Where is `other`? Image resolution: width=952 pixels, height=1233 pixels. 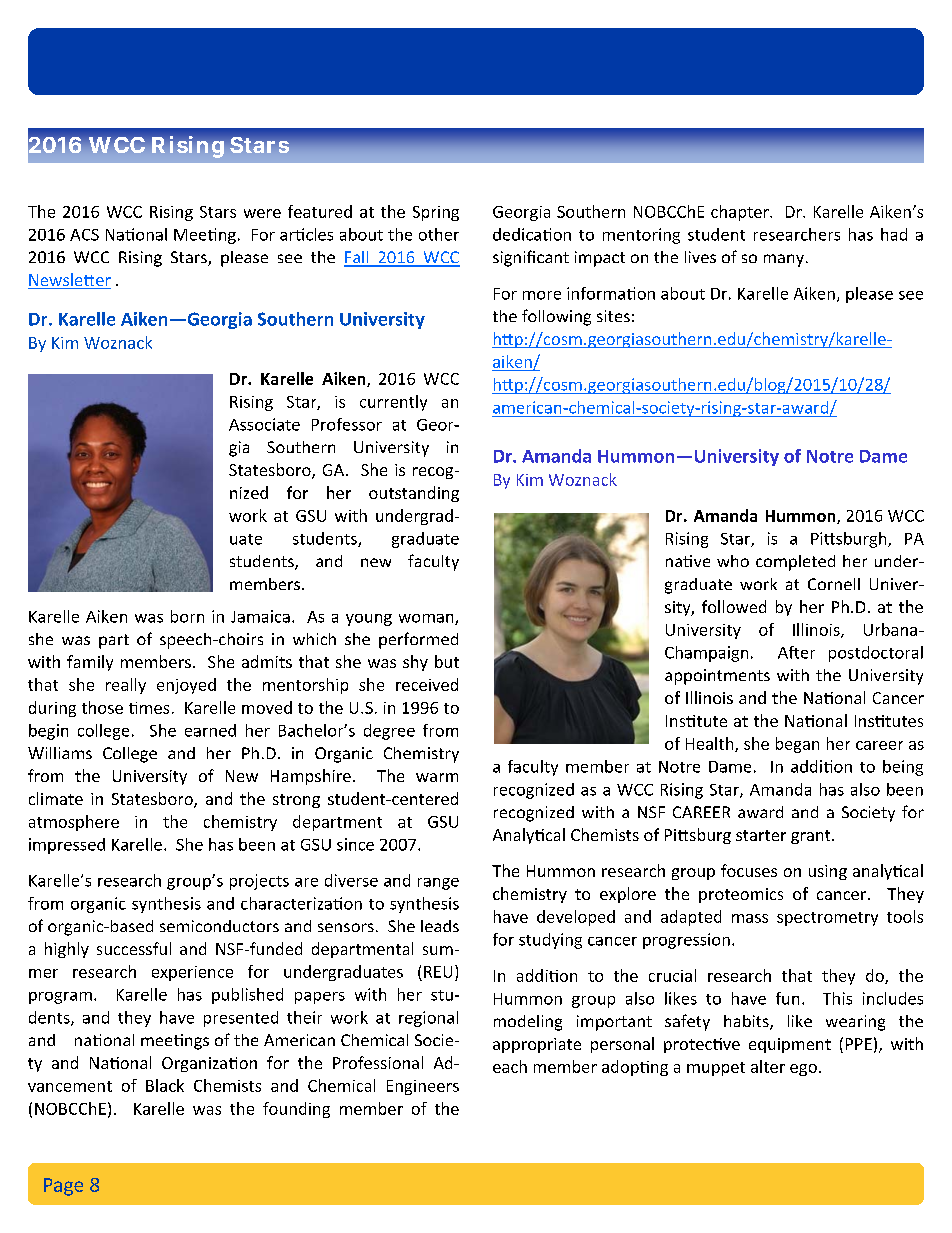 other is located at coordinates (439, 234).
